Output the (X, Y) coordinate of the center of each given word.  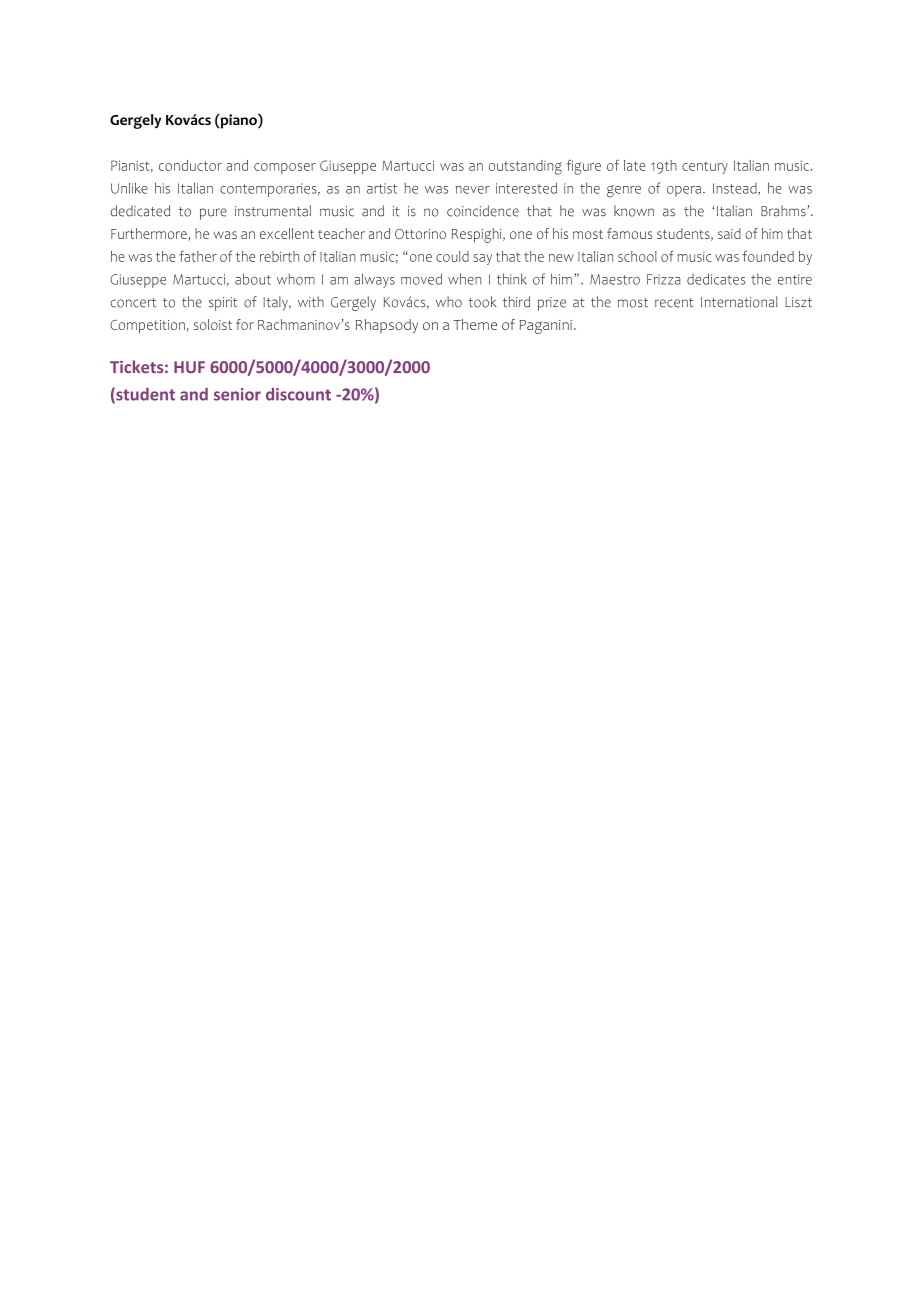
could (452, 256)
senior (237, 394)
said (729, 233)
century (705, 167)
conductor (190, 165)
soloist (213, 324)
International (739, 302)
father (198, 256)
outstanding (525, 167)
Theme (475, 324)
